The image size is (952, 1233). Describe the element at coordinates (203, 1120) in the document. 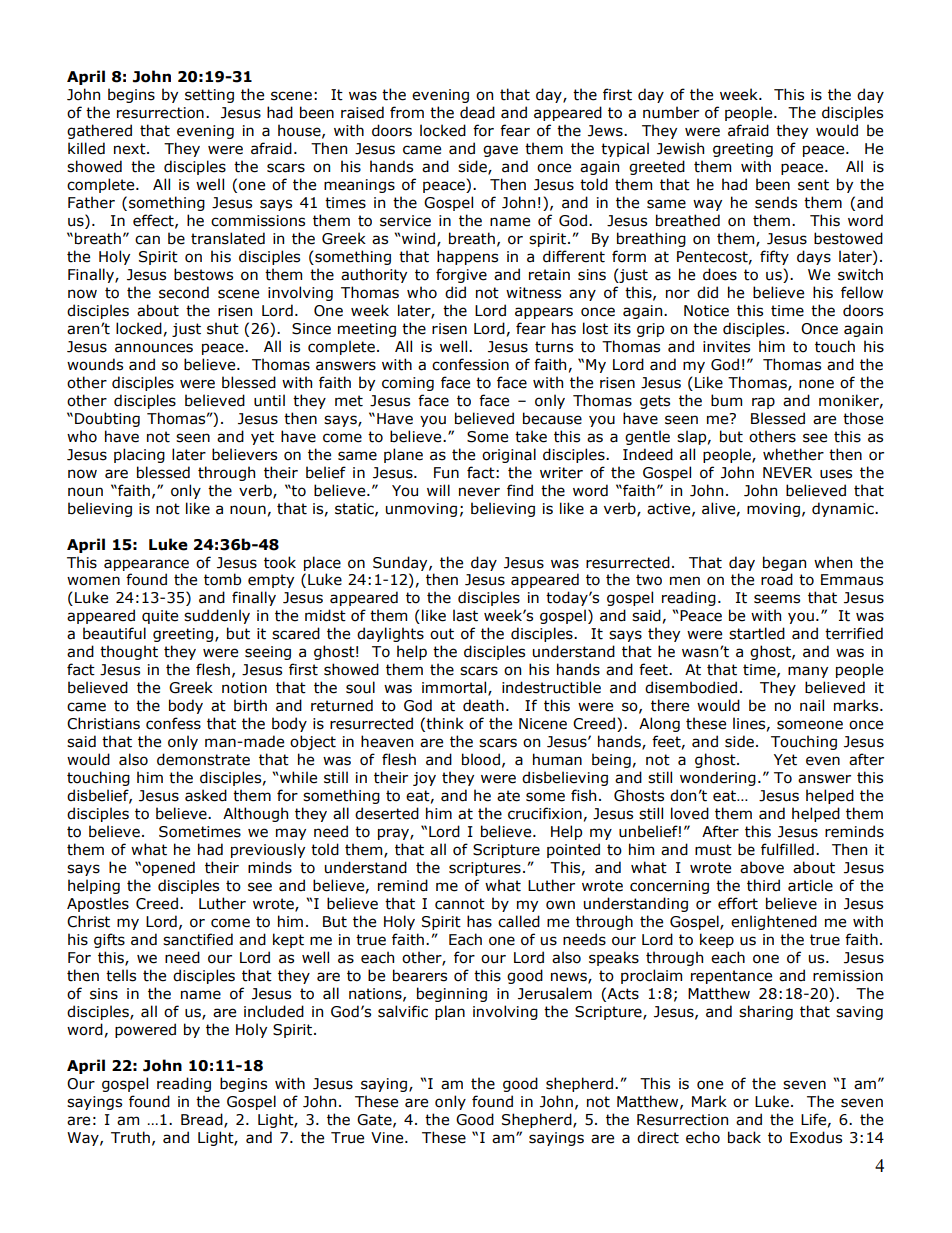

I see `Bread` at that location.
